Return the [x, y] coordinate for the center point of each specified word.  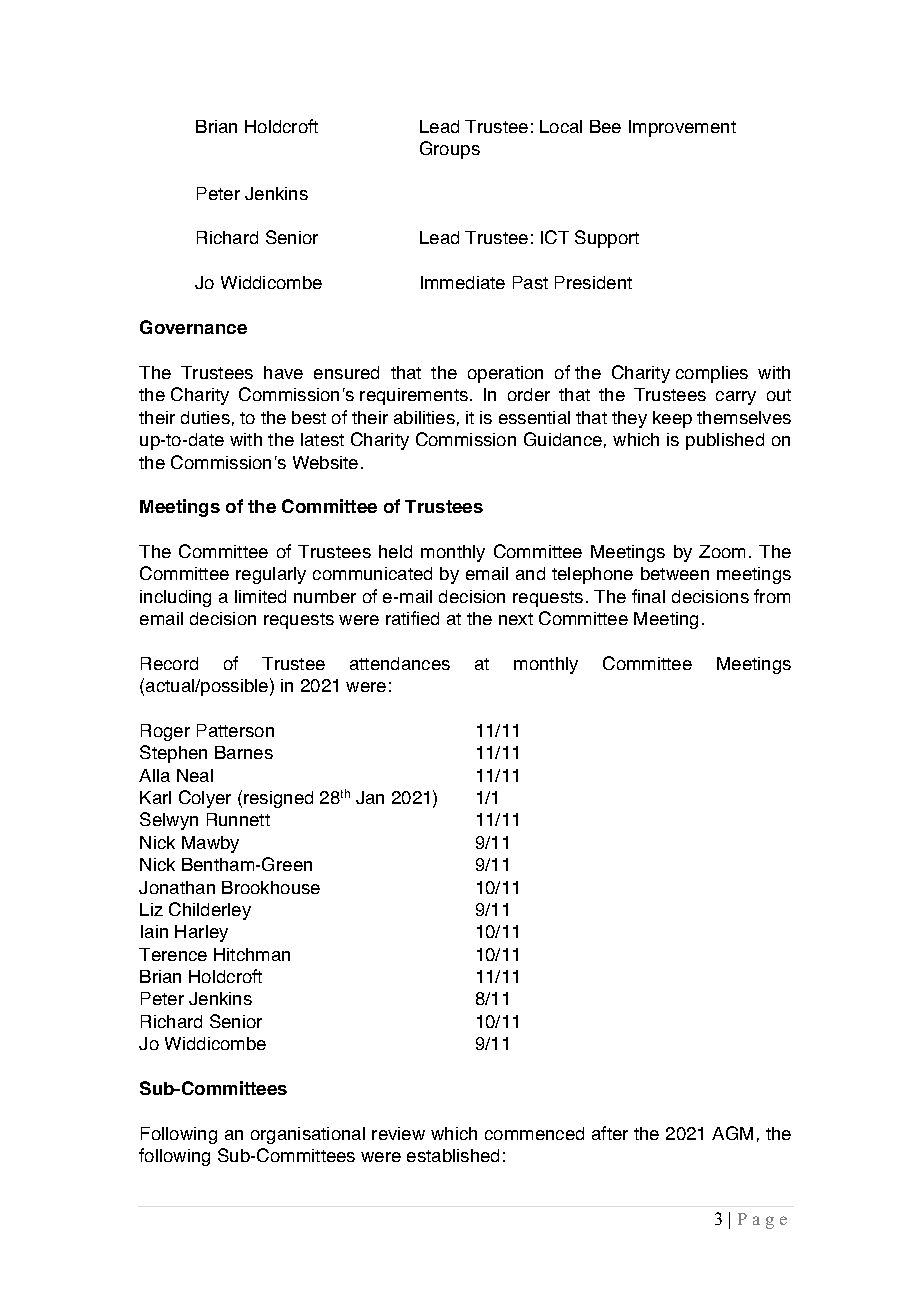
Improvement [682, 128]
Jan [370, 797]
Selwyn [169, 821]
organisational [308, 1135]
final [648, 596]
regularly [271, 575]
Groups [450, 150]
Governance [193, 327]
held [395, 551]
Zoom [722, 551]
